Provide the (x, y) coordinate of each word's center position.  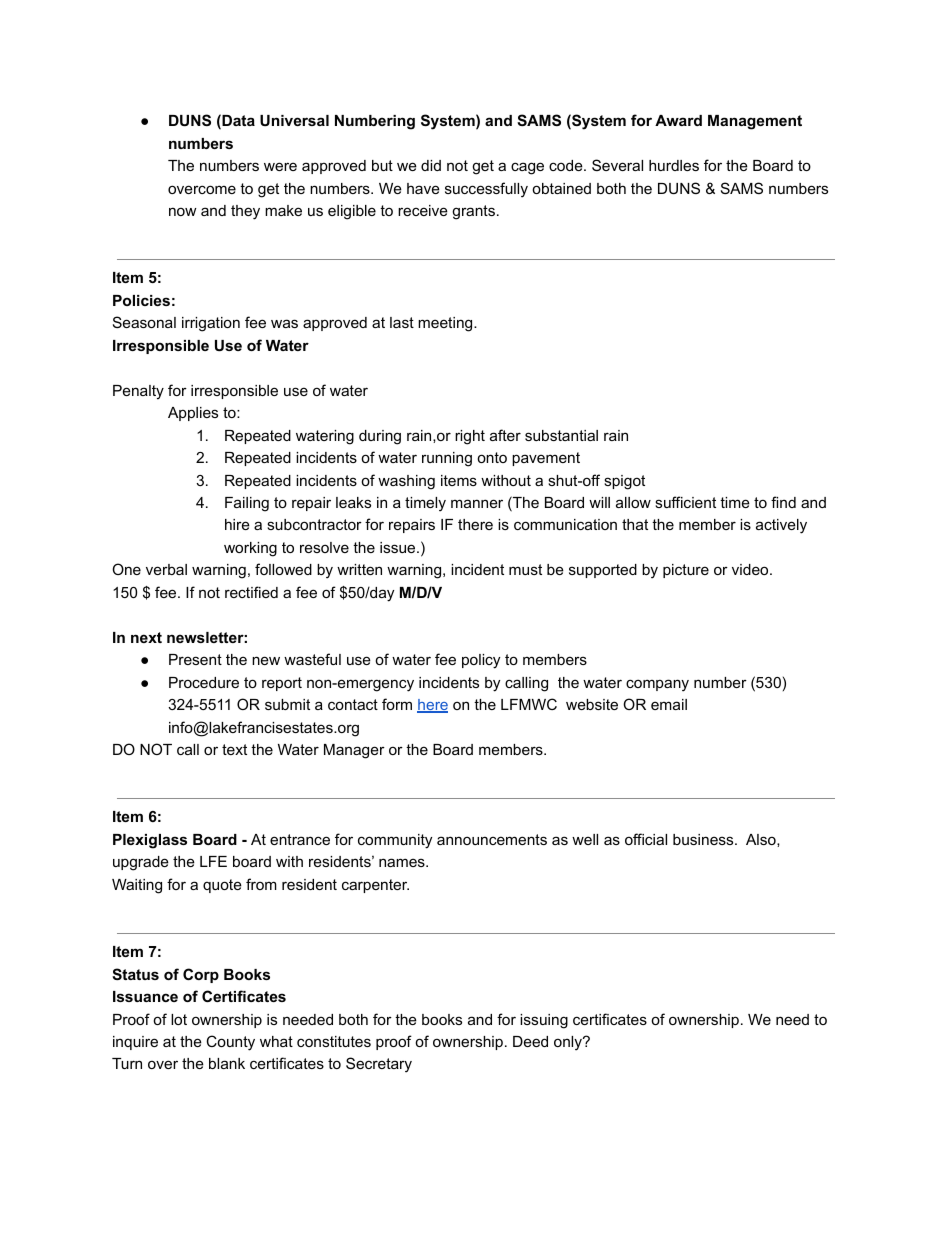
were (280, 166)
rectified (251, 592)
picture (686, 571)
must (525, 569)
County (230, 1043)
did (431, 165)
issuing (544, 1021)
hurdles (674, 165)
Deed (530, 1041)
